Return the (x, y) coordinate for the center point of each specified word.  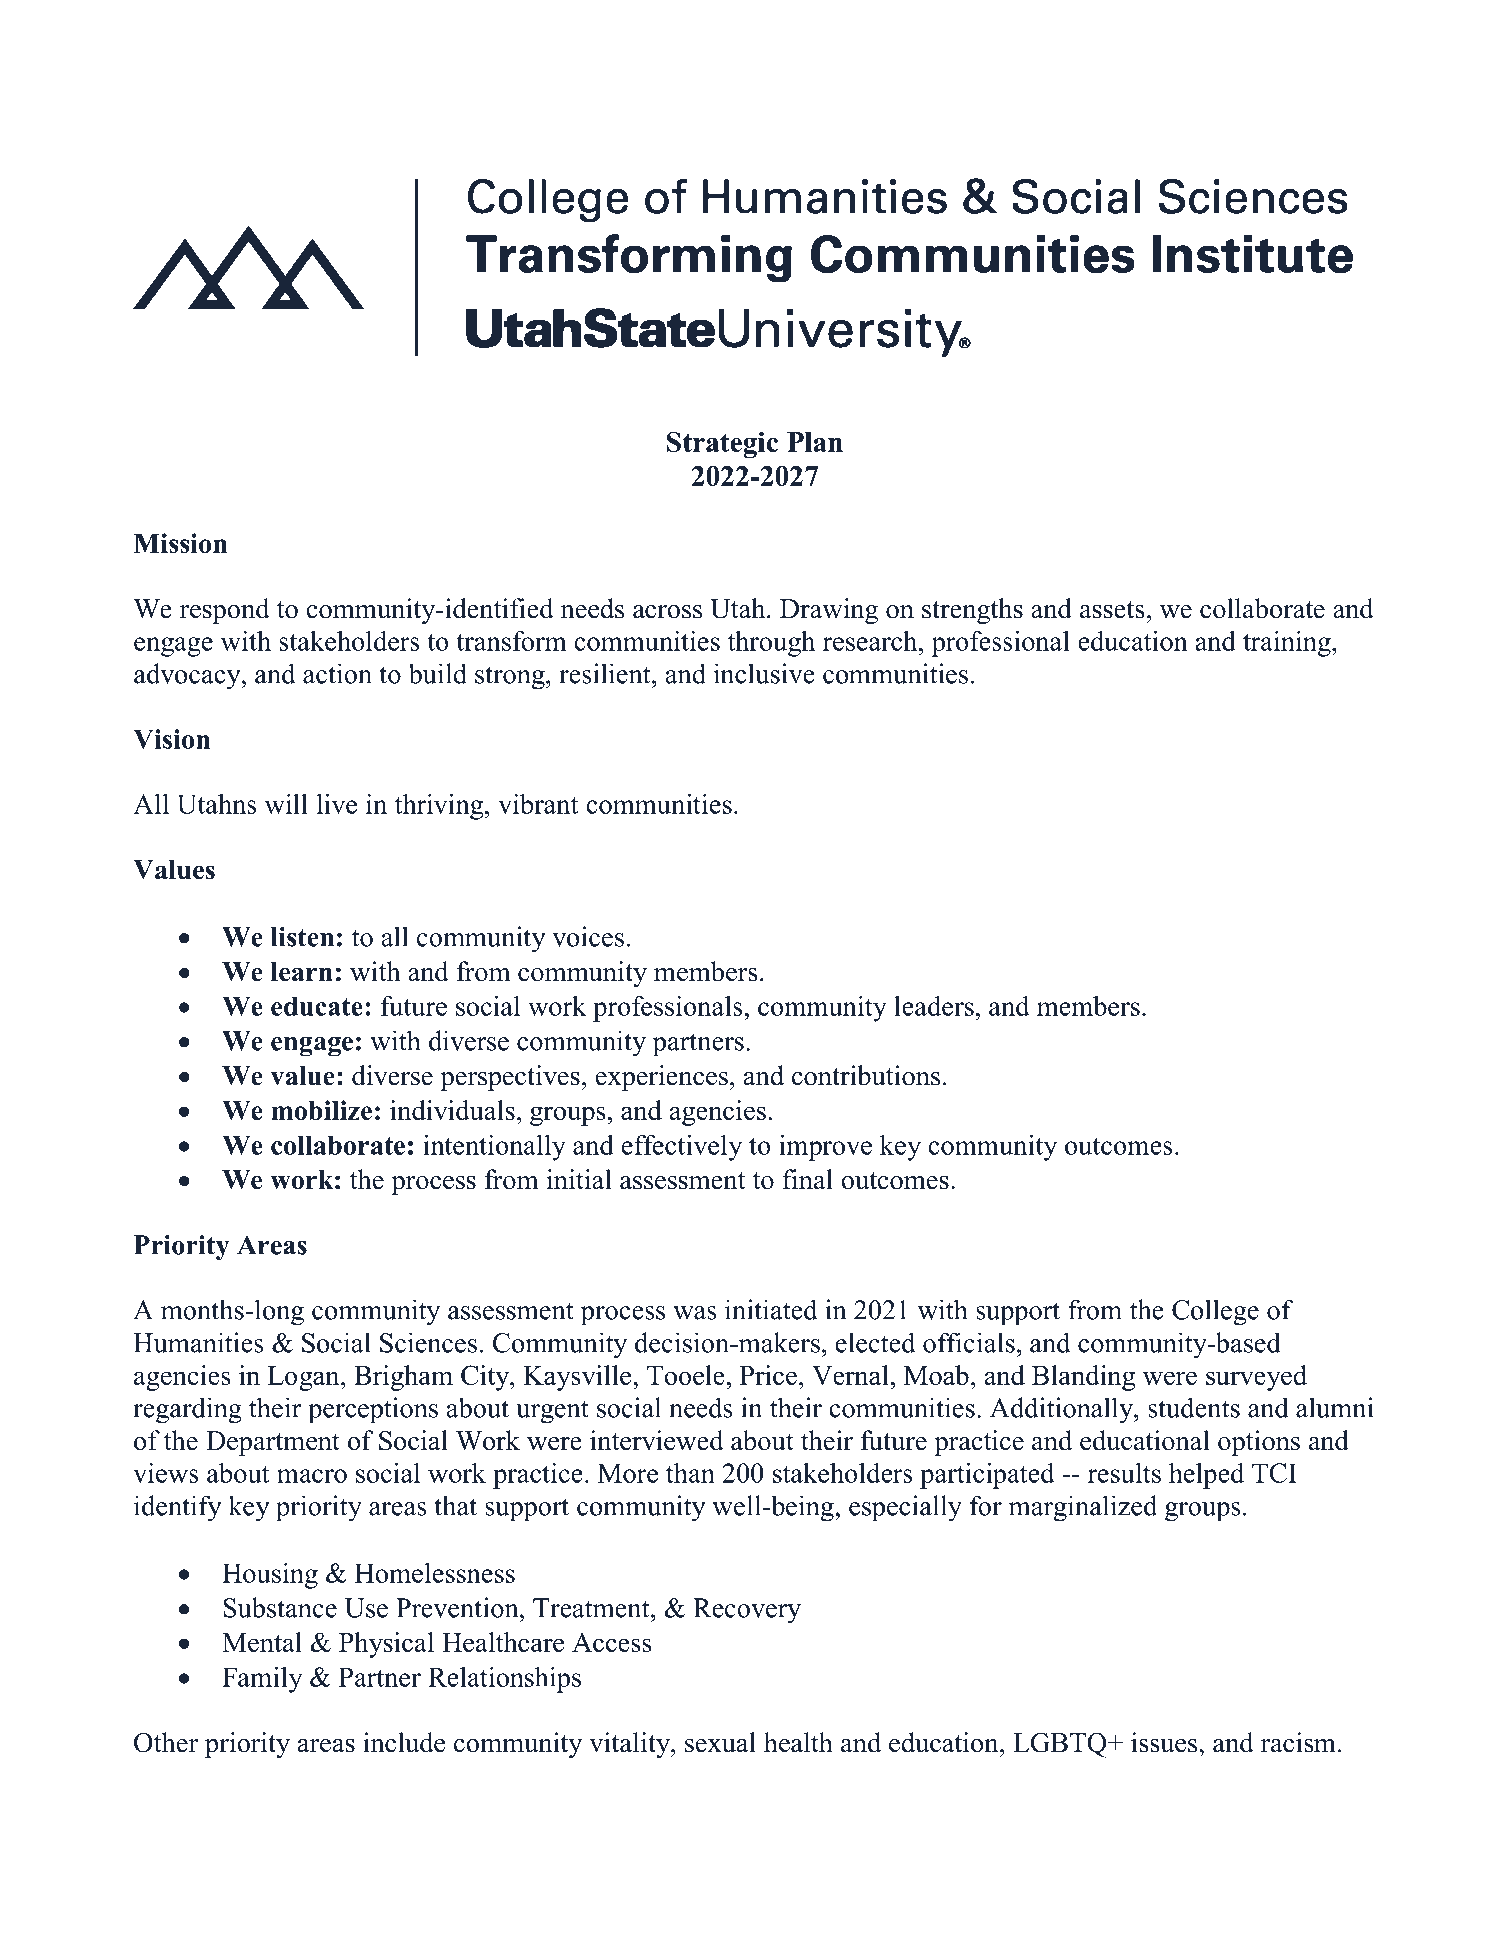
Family (262, 1680)
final (807, 1179)
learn (302, 972)
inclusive (764, 673)
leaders (934, 1006)
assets (1112, 610)
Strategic (722, 444)
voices (588, 936)
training (1288, 644)
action (337, 673)
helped (1206, 1476)
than (690, 1473)
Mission (180, 543)
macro (312, 1476)
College (1215, 1312)
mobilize (321, 1110)
